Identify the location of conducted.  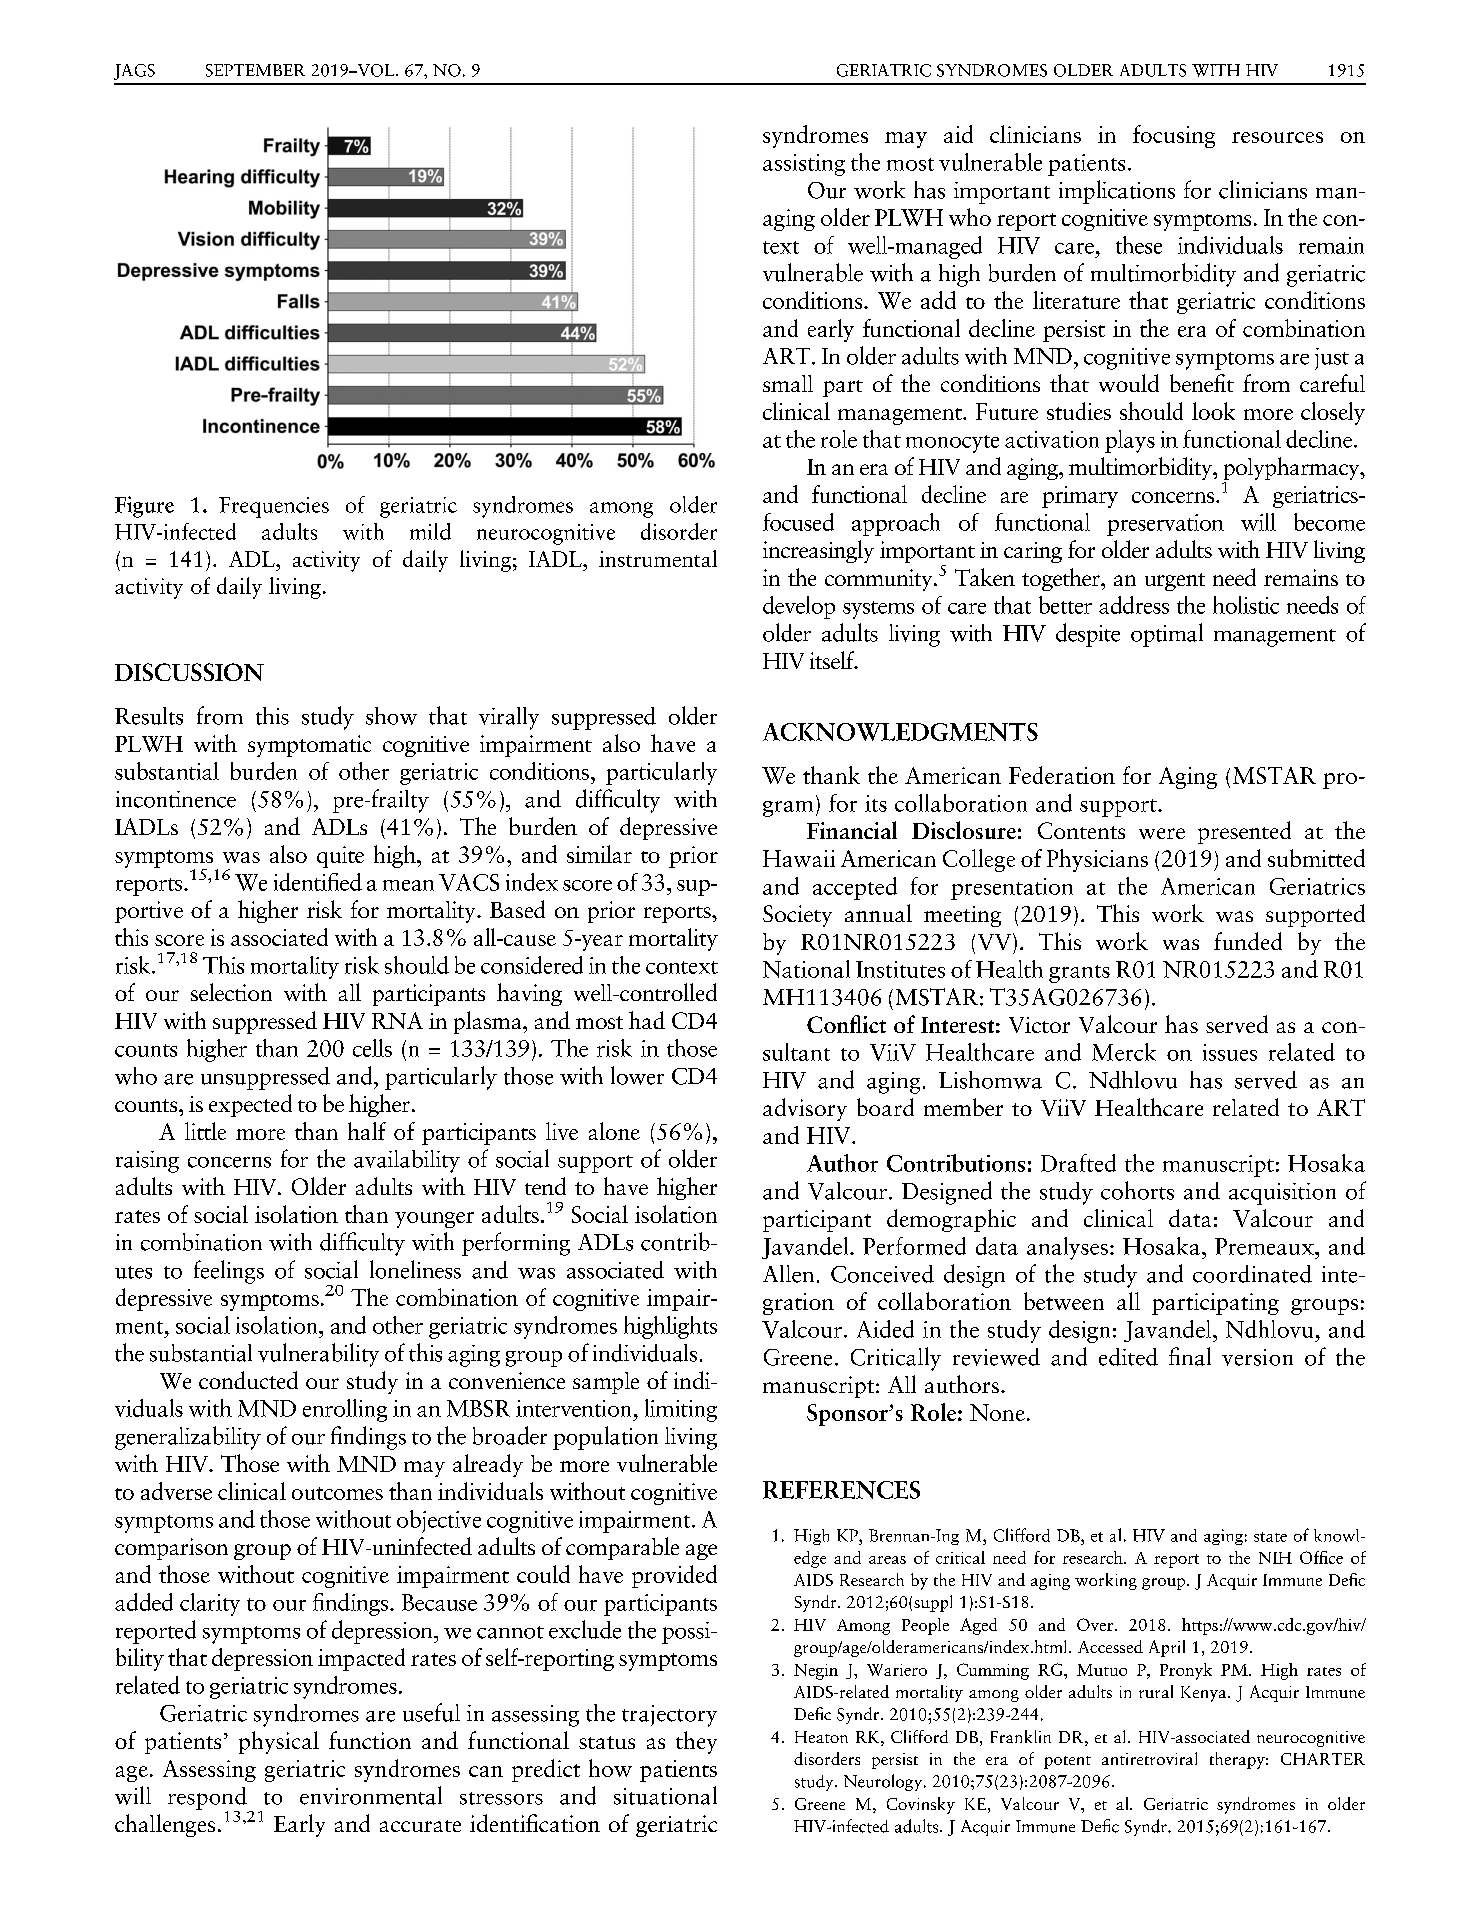
(248, 1380).
